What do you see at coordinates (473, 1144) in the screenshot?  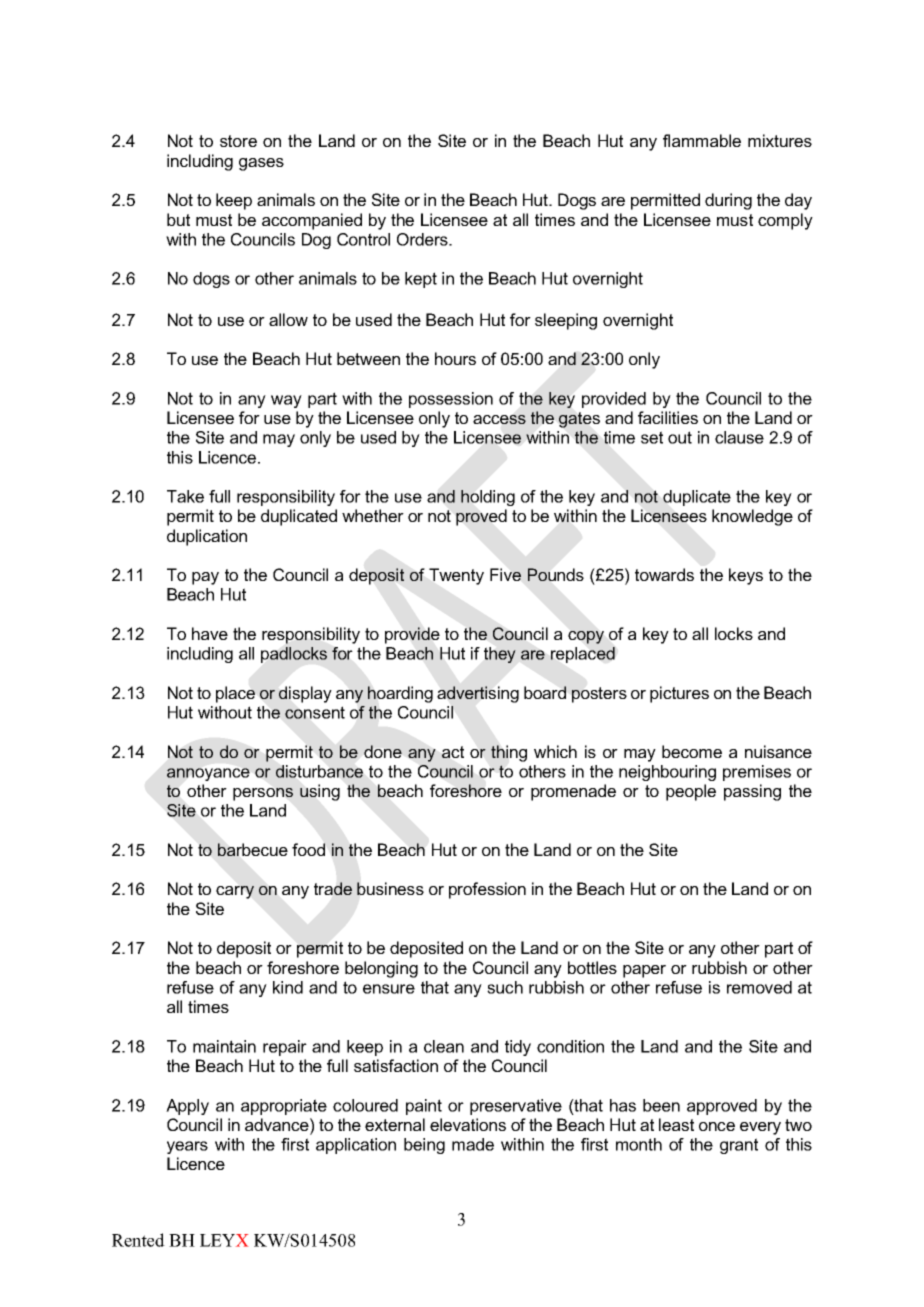 I see `made` at bounding box center [473, 1144].
